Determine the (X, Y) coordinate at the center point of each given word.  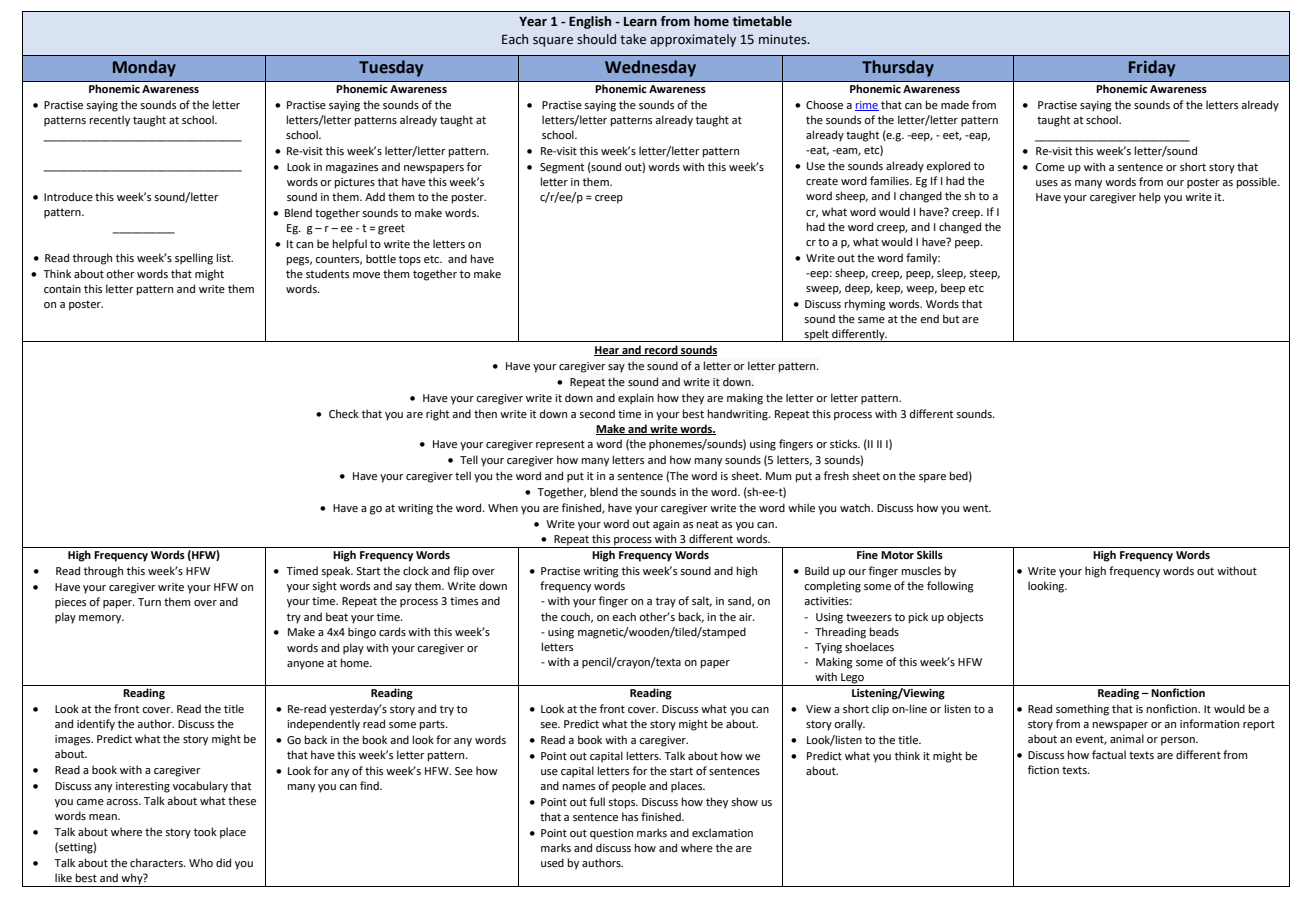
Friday (1152, 68)
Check (344, 413)
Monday (144, 68)
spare (932, 478)
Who (201, 862)
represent (560, 445)
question (611, 834)
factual (1109, 754)
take (633, 39)
